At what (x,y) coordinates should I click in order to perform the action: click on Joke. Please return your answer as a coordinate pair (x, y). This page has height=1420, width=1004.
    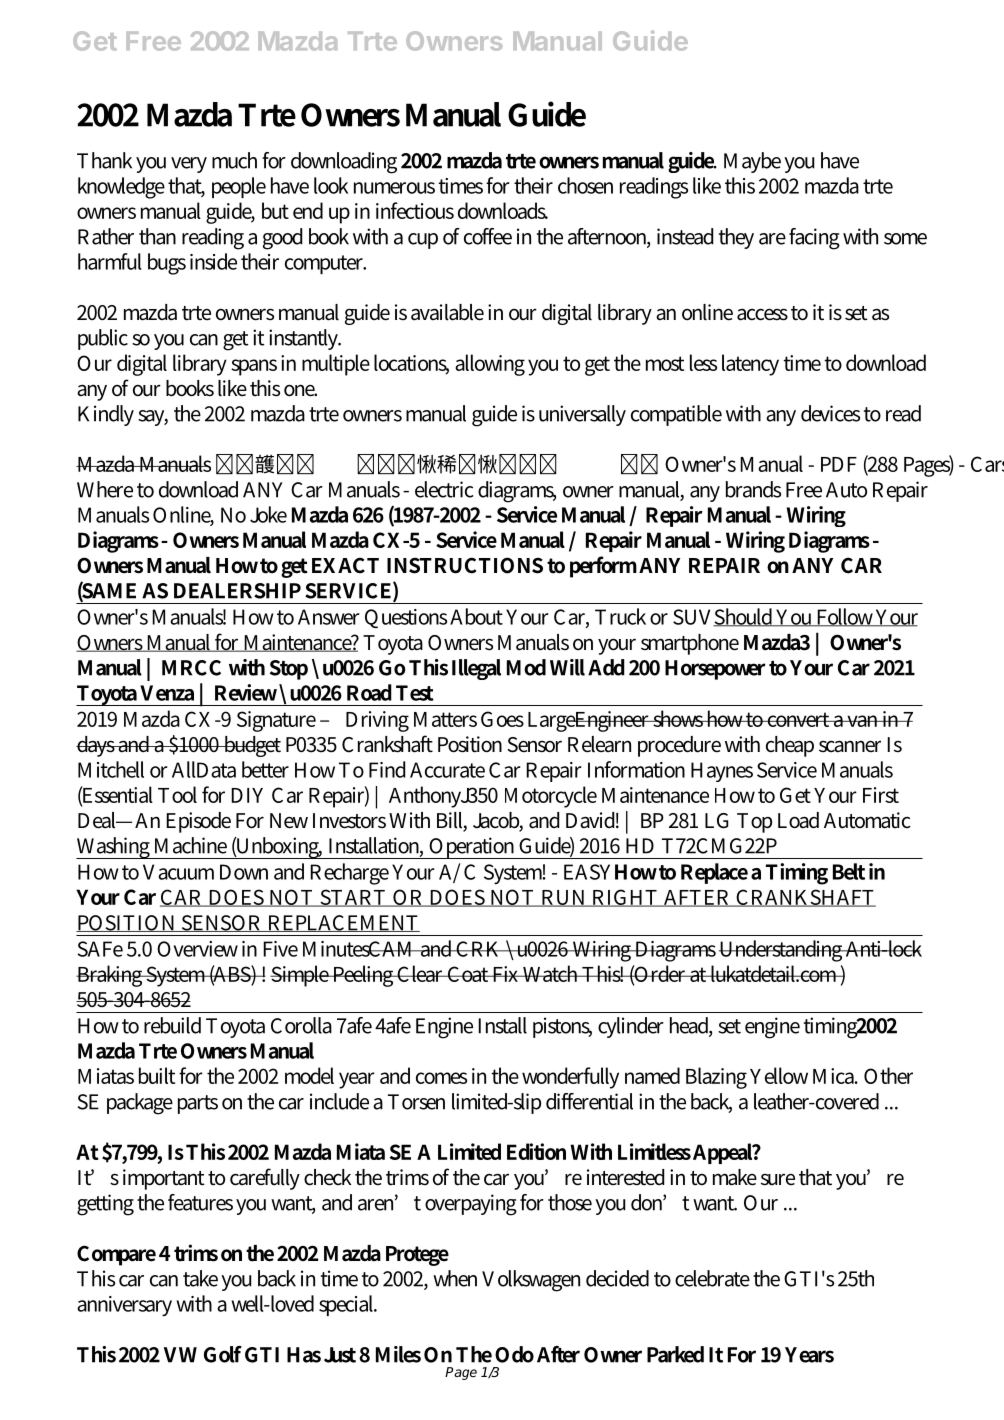
    Looking at the image, I should click on (268, 514).
